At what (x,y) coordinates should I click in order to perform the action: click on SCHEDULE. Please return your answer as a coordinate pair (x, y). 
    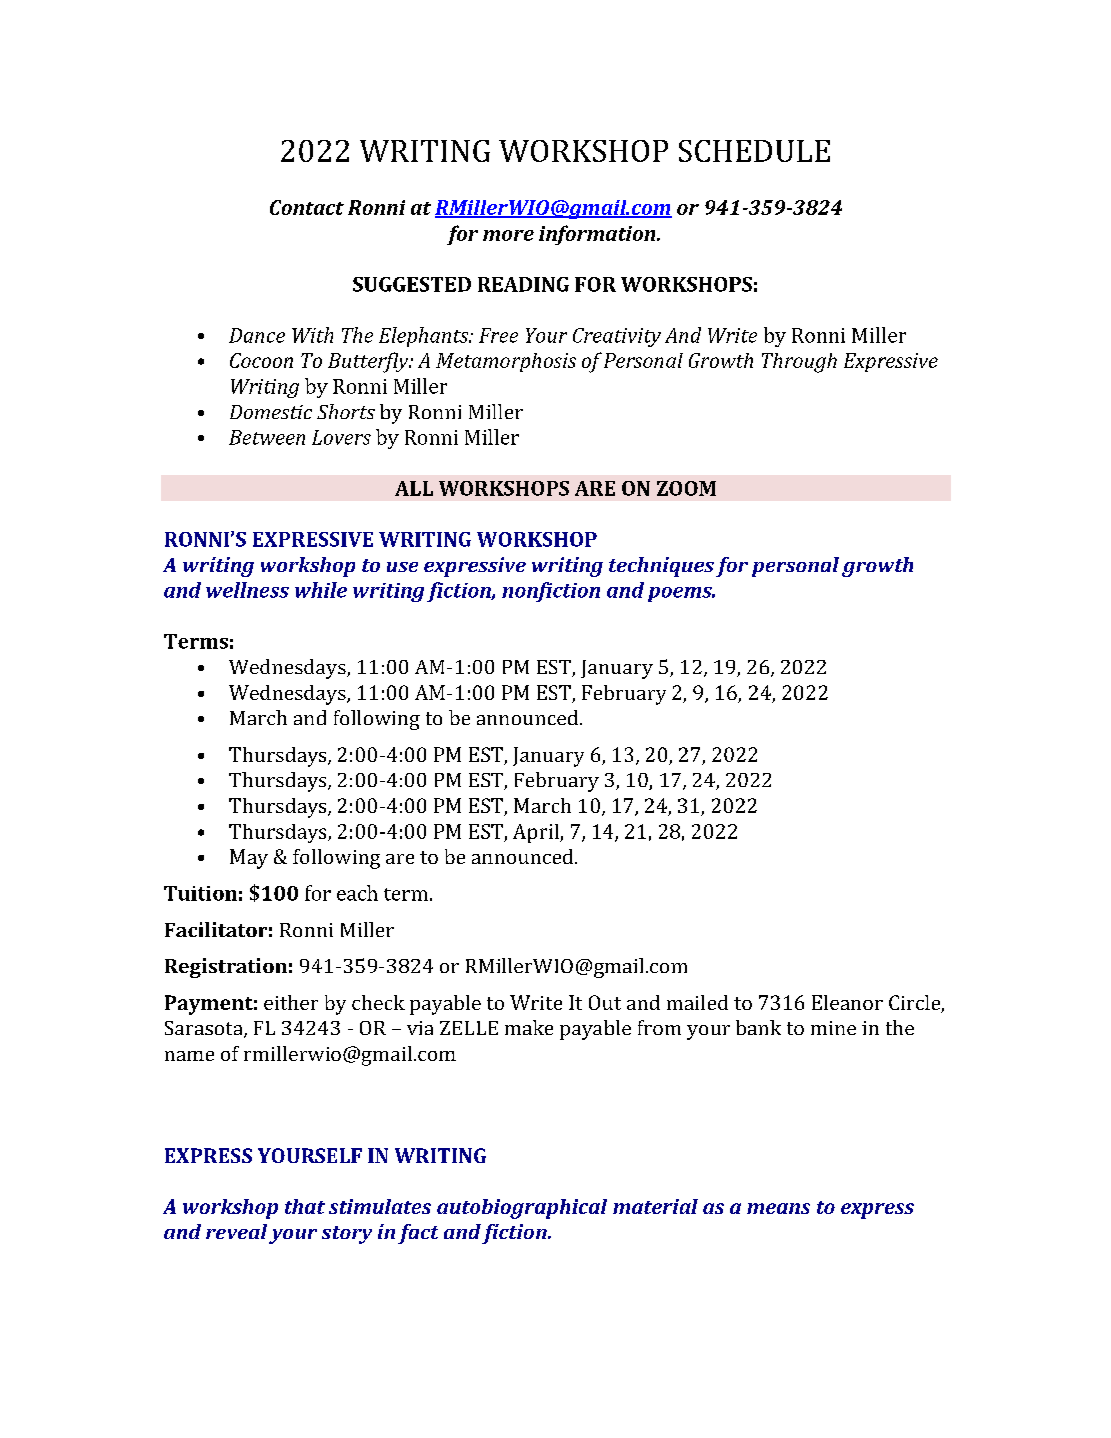
    Looking at the image, I should click on (754, 151).
